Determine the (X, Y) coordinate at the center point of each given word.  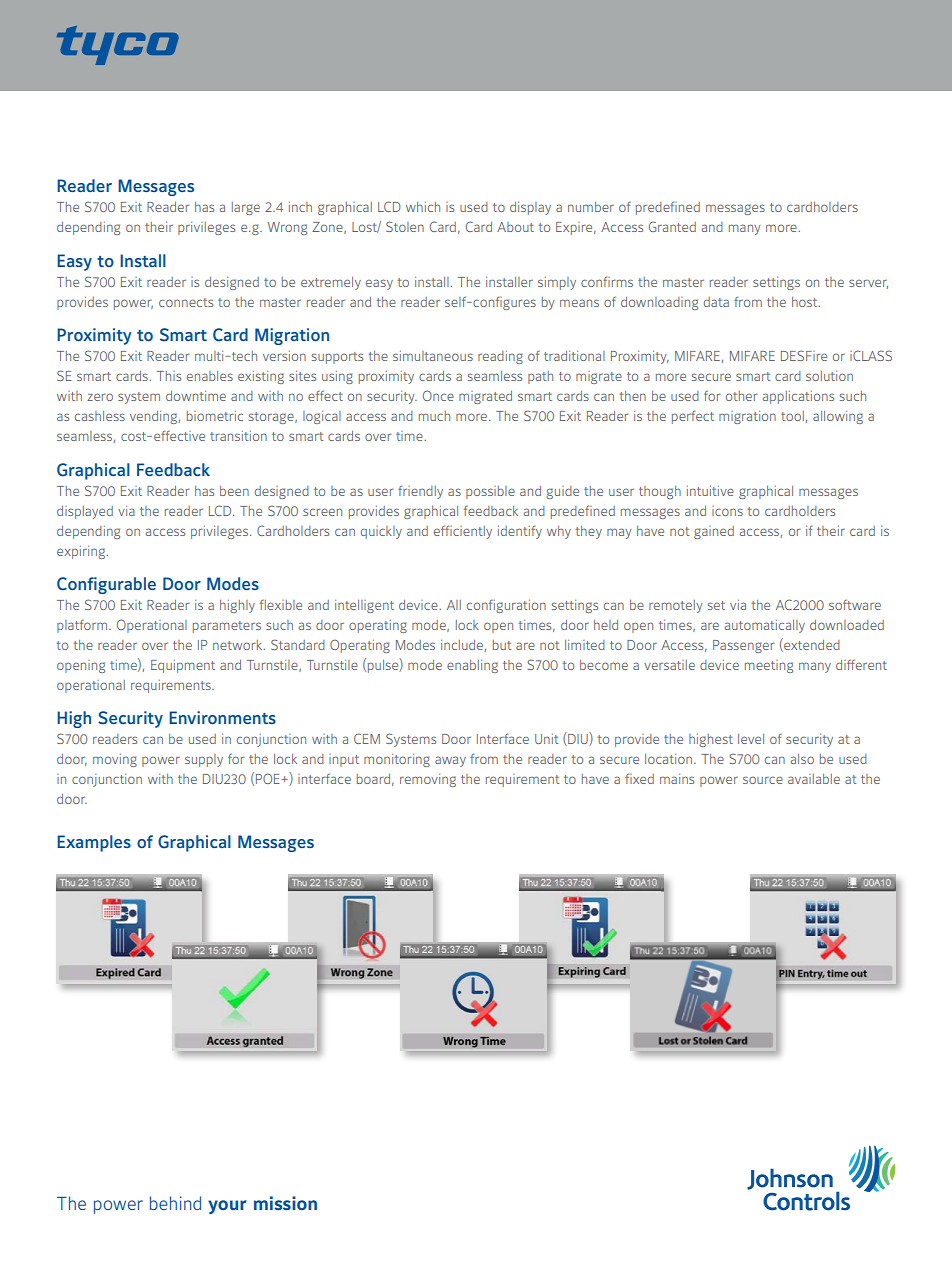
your (227, 1207)
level (751, 739)
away (450, 761)
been (234, 491)
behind (175, 1203)
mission (285, 1203)
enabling (472, 666)
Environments (222, 717)
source (763, 780)
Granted (672, 226)
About (515, 227)
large (246, 208)
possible (490, 492)
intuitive (710, 491)
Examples (94, 843)
